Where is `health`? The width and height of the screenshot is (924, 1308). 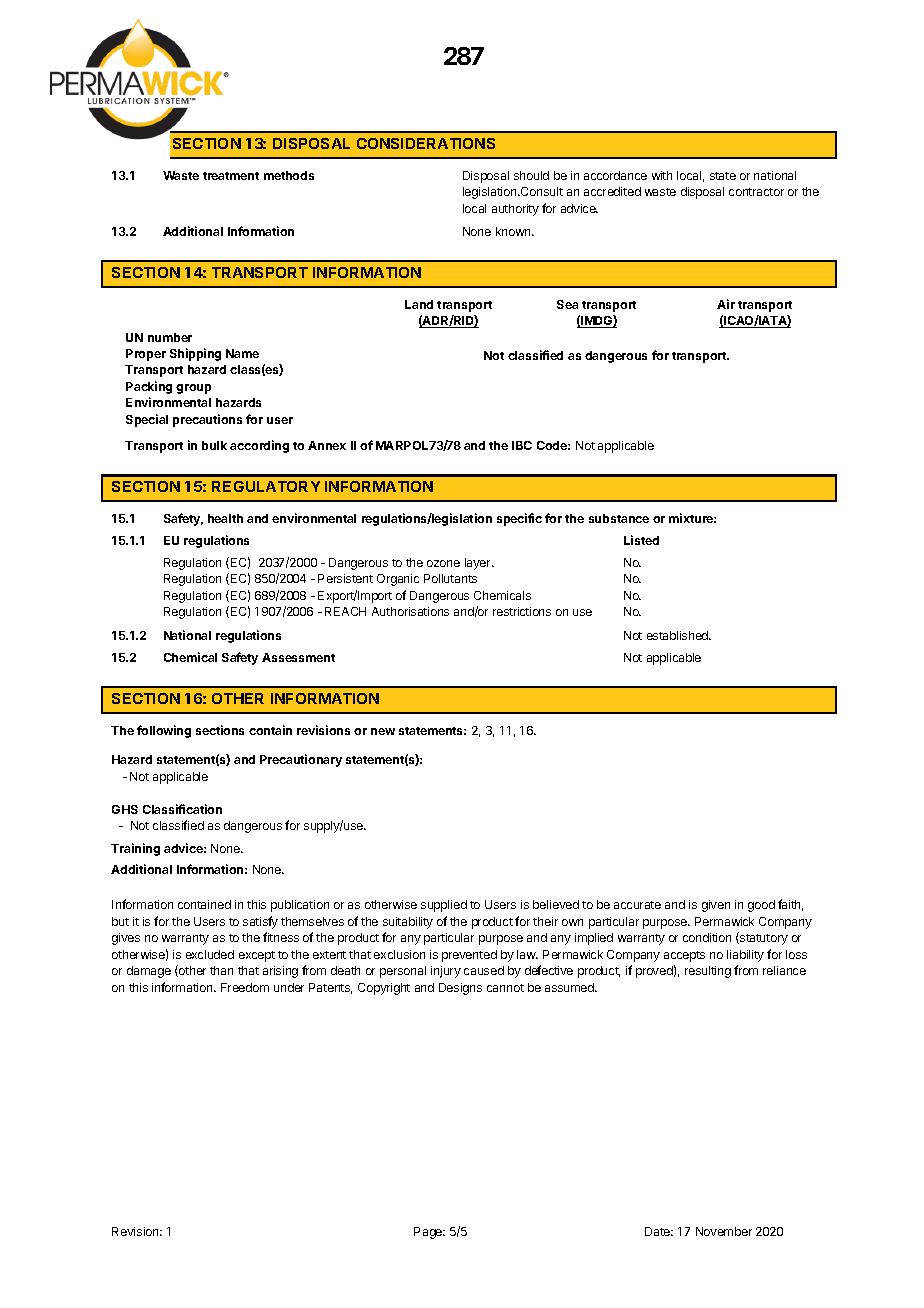 health is located at coordinates (225, 518).
